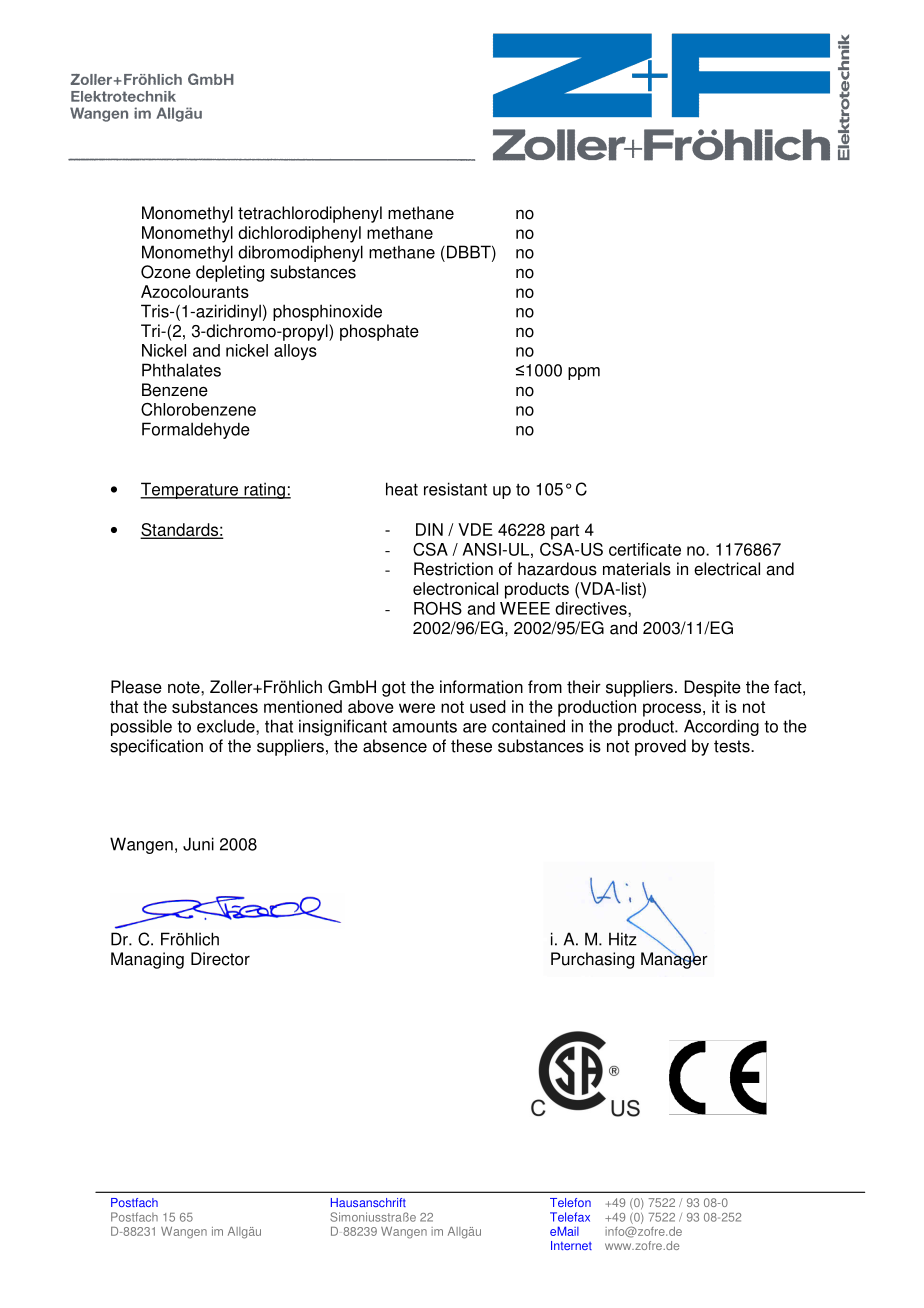  What do you see at coordinates (571, 1245) in the image?
I see `Internet` at bounding box center [571, 1245].
